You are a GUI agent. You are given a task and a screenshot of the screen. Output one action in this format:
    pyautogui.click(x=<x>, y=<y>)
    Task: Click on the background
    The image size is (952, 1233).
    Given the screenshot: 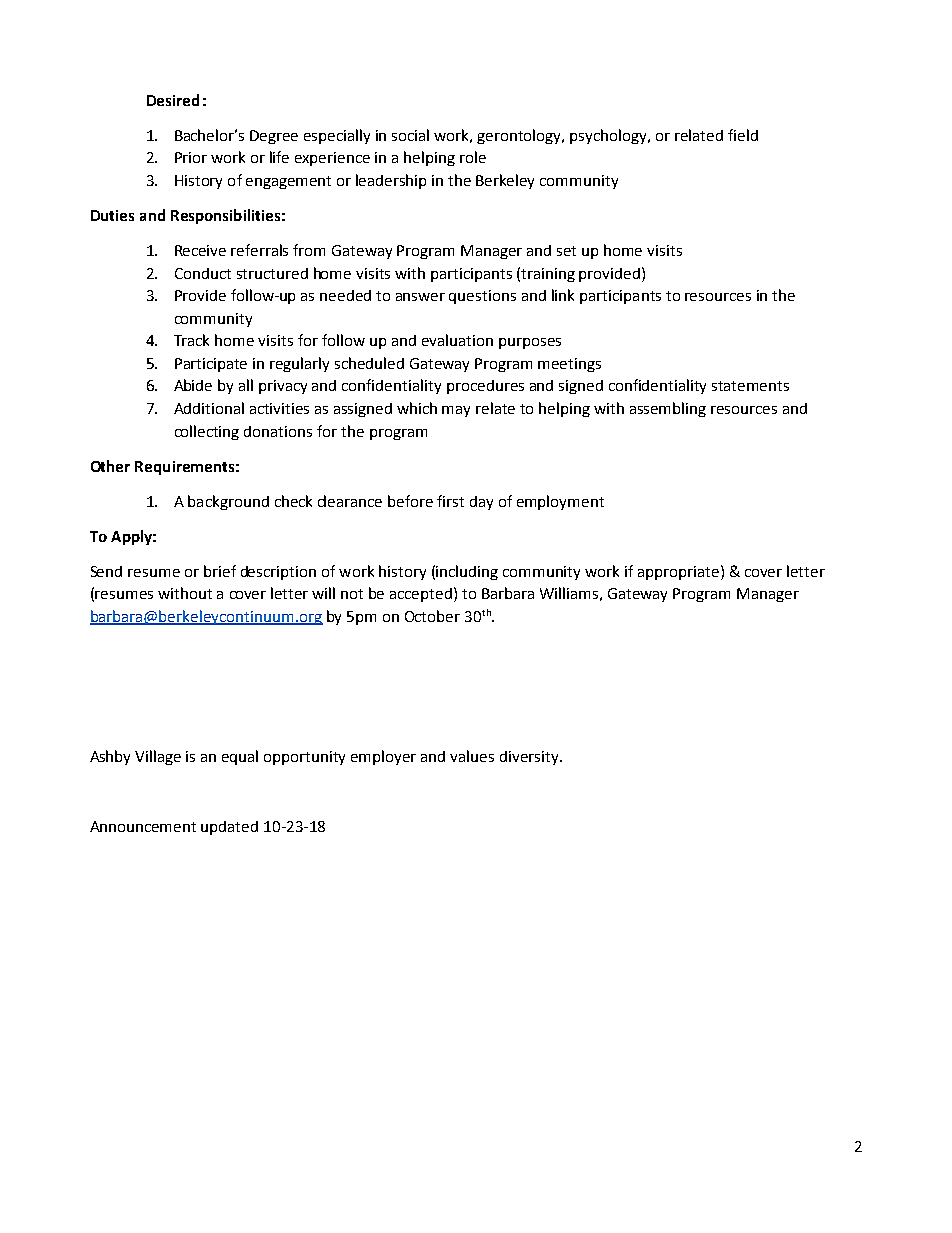 What is the action you would take?
    pyautogui.click(x=228, y=502)
